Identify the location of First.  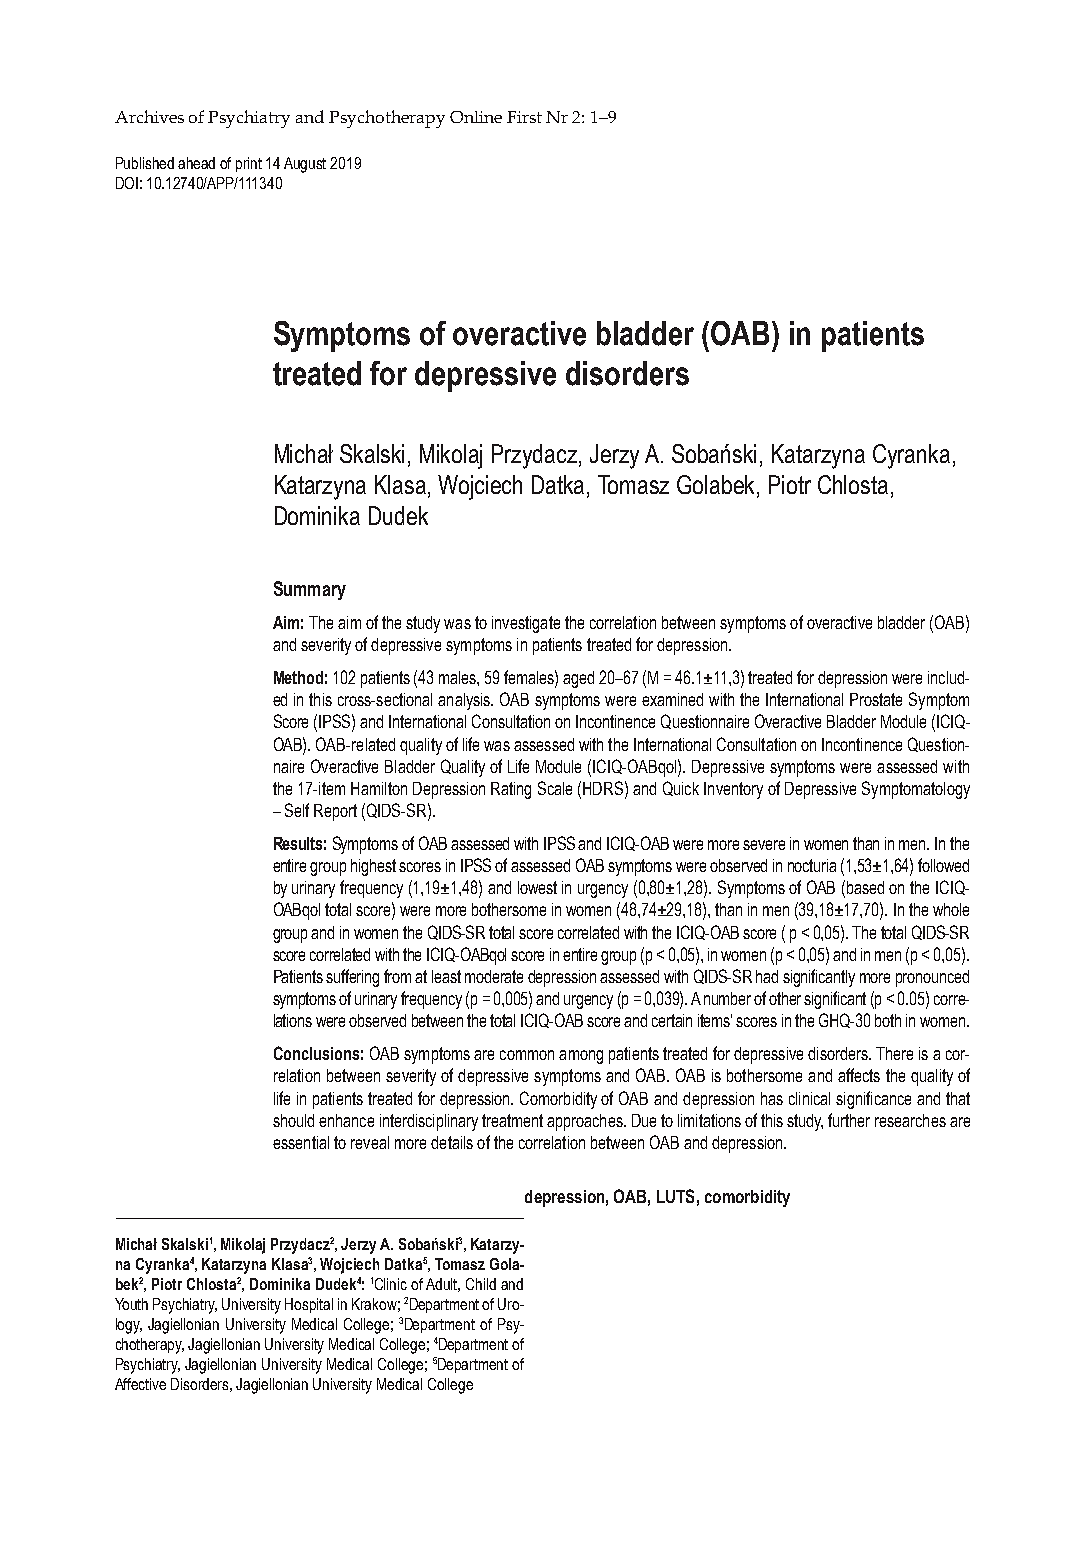
(524, 117).
